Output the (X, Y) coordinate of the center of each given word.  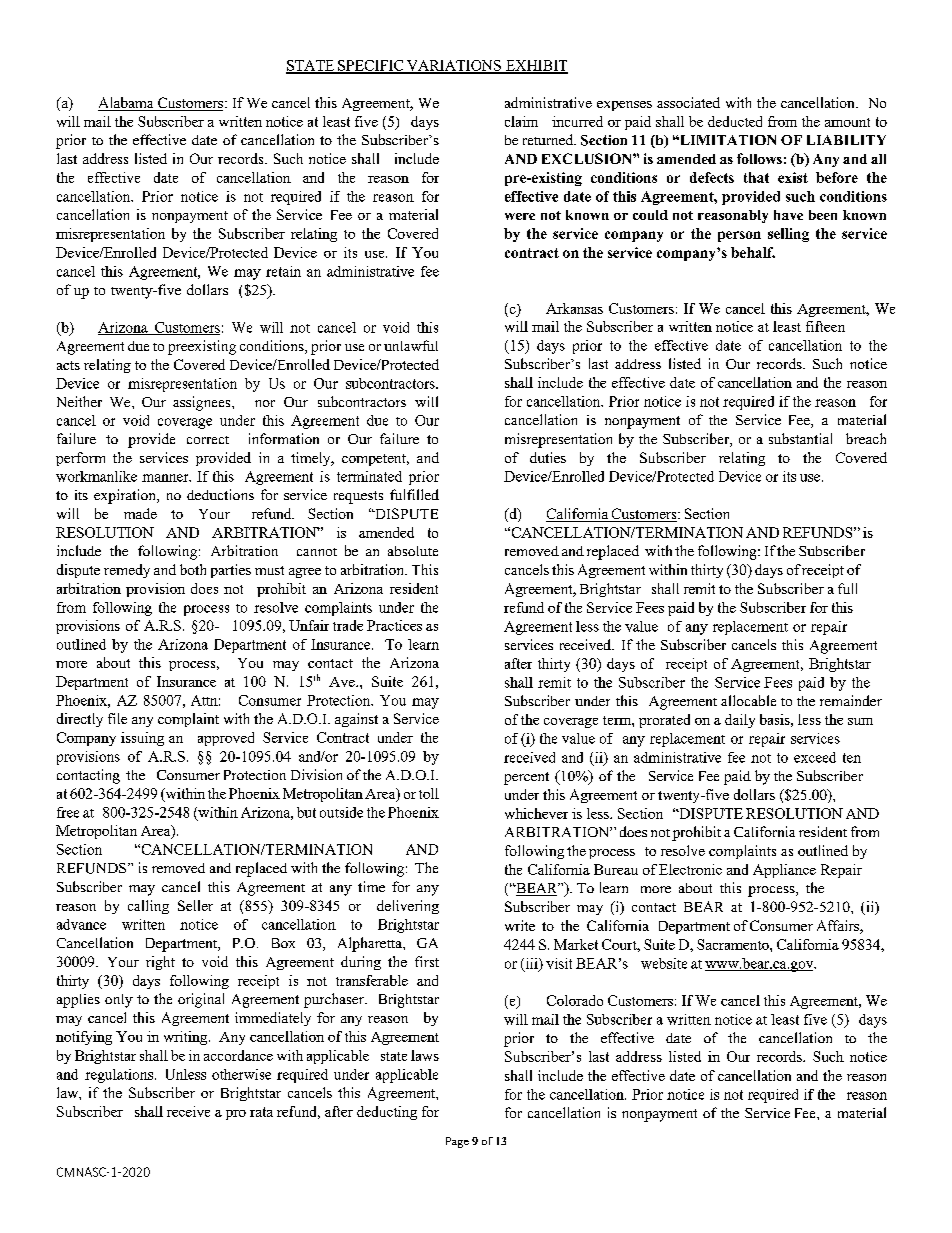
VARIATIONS (454, 66)
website (664, 963)
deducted (735, 121)
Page (457, 1142)
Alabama (127, 104)
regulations (120, 1076)
